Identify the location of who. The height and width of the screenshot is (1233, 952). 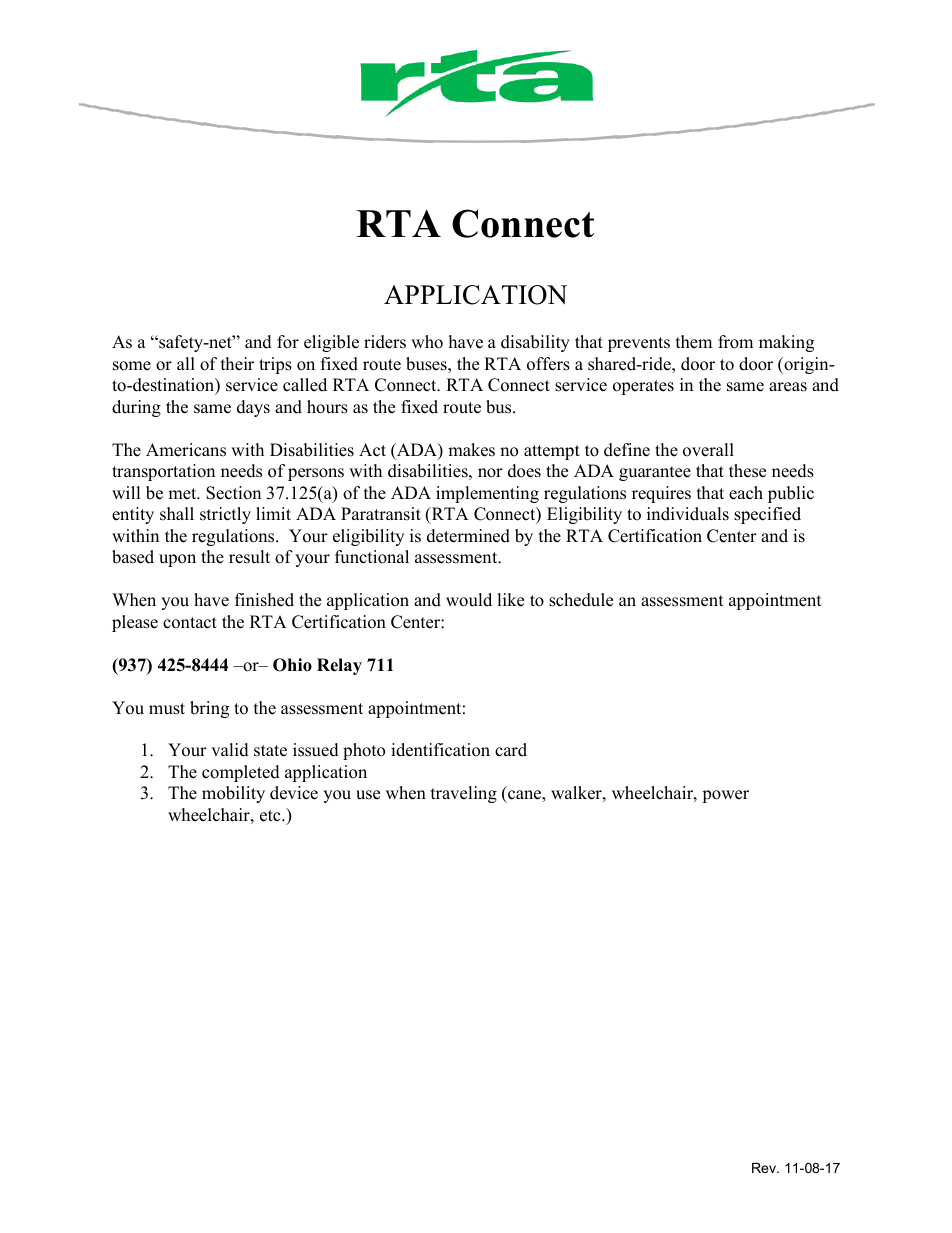
(427, 342).
